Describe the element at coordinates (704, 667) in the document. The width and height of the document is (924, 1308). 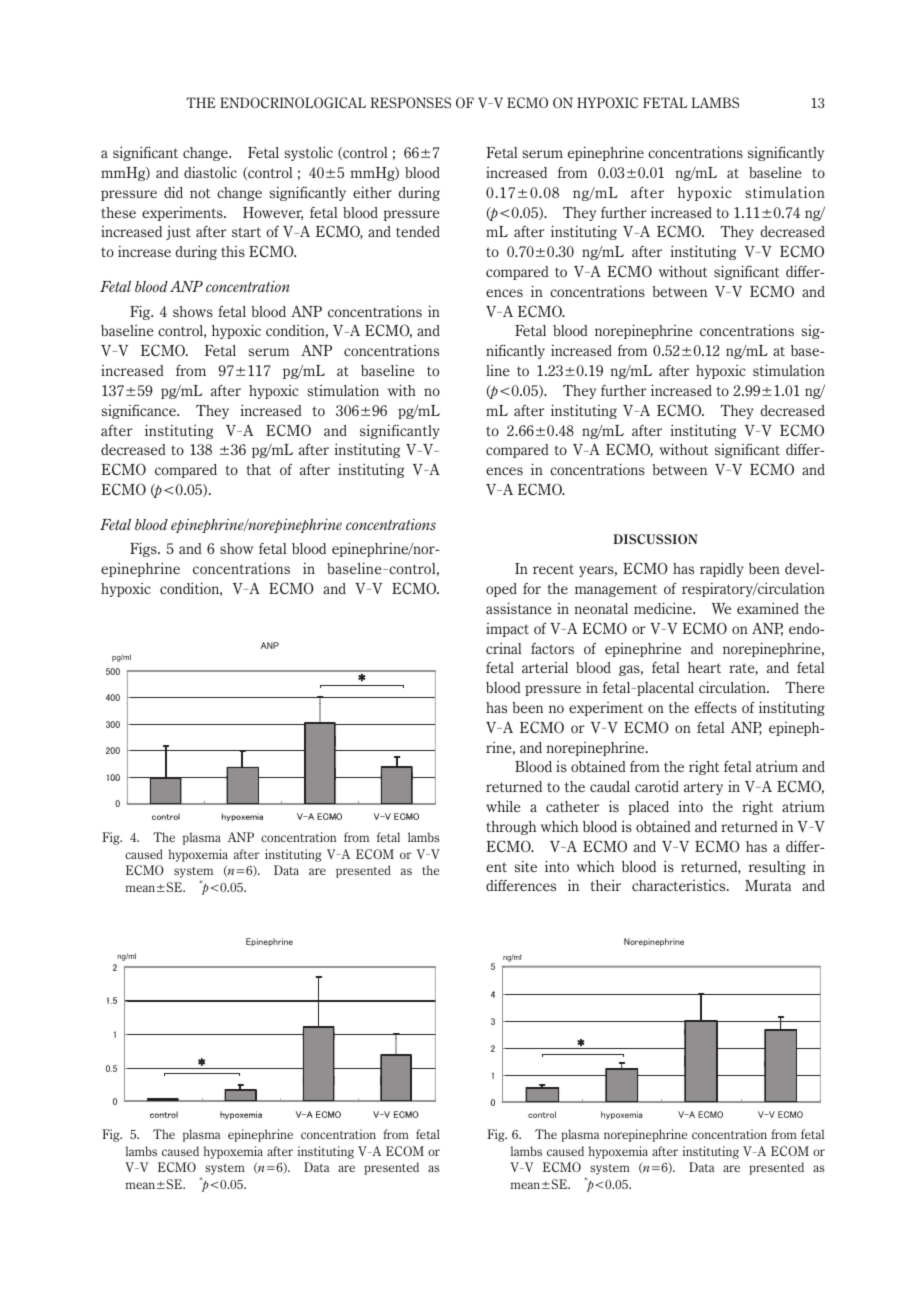
I see `heart` at that location.
